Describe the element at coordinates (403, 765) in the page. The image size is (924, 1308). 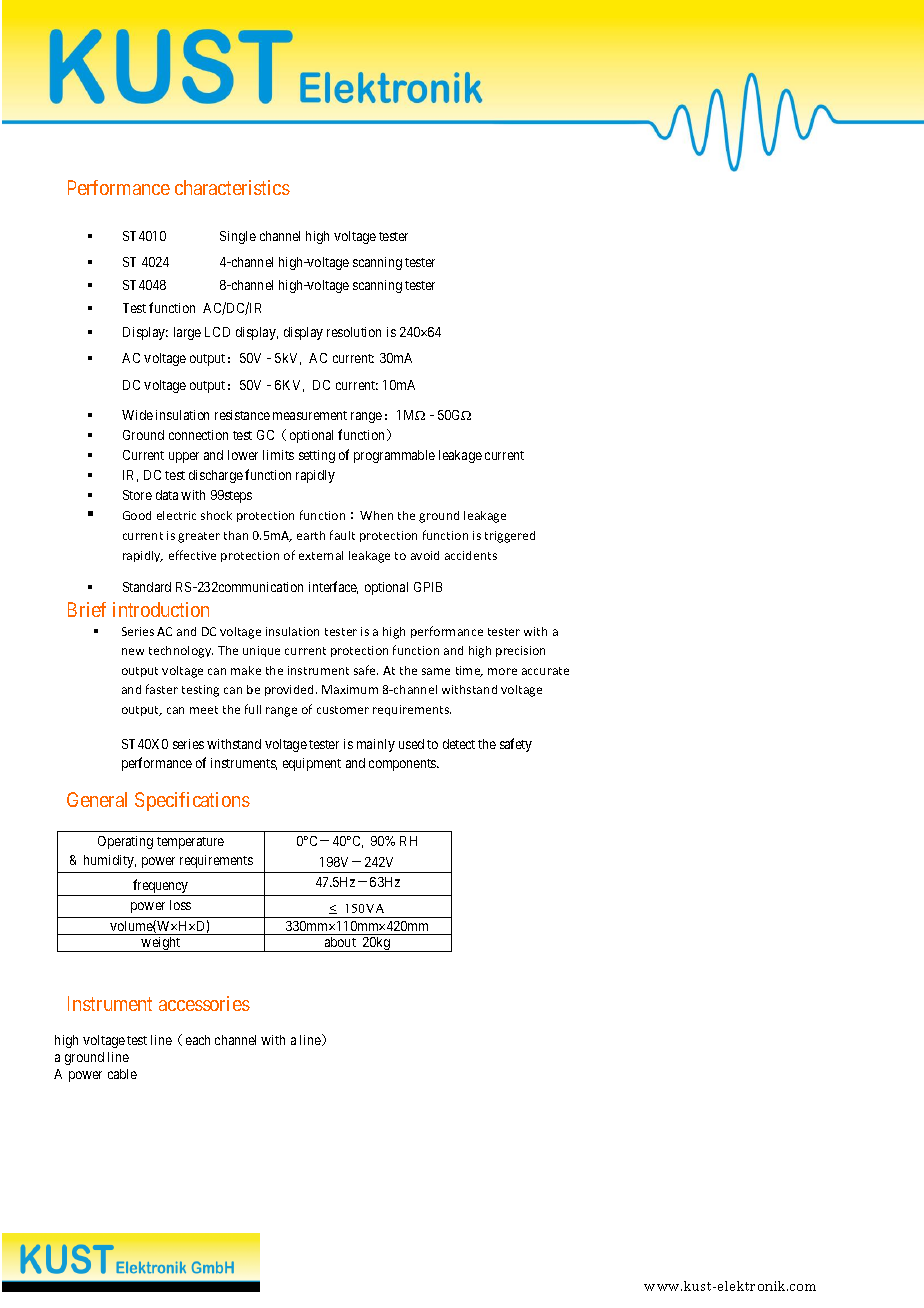
I see `components` at that location.
